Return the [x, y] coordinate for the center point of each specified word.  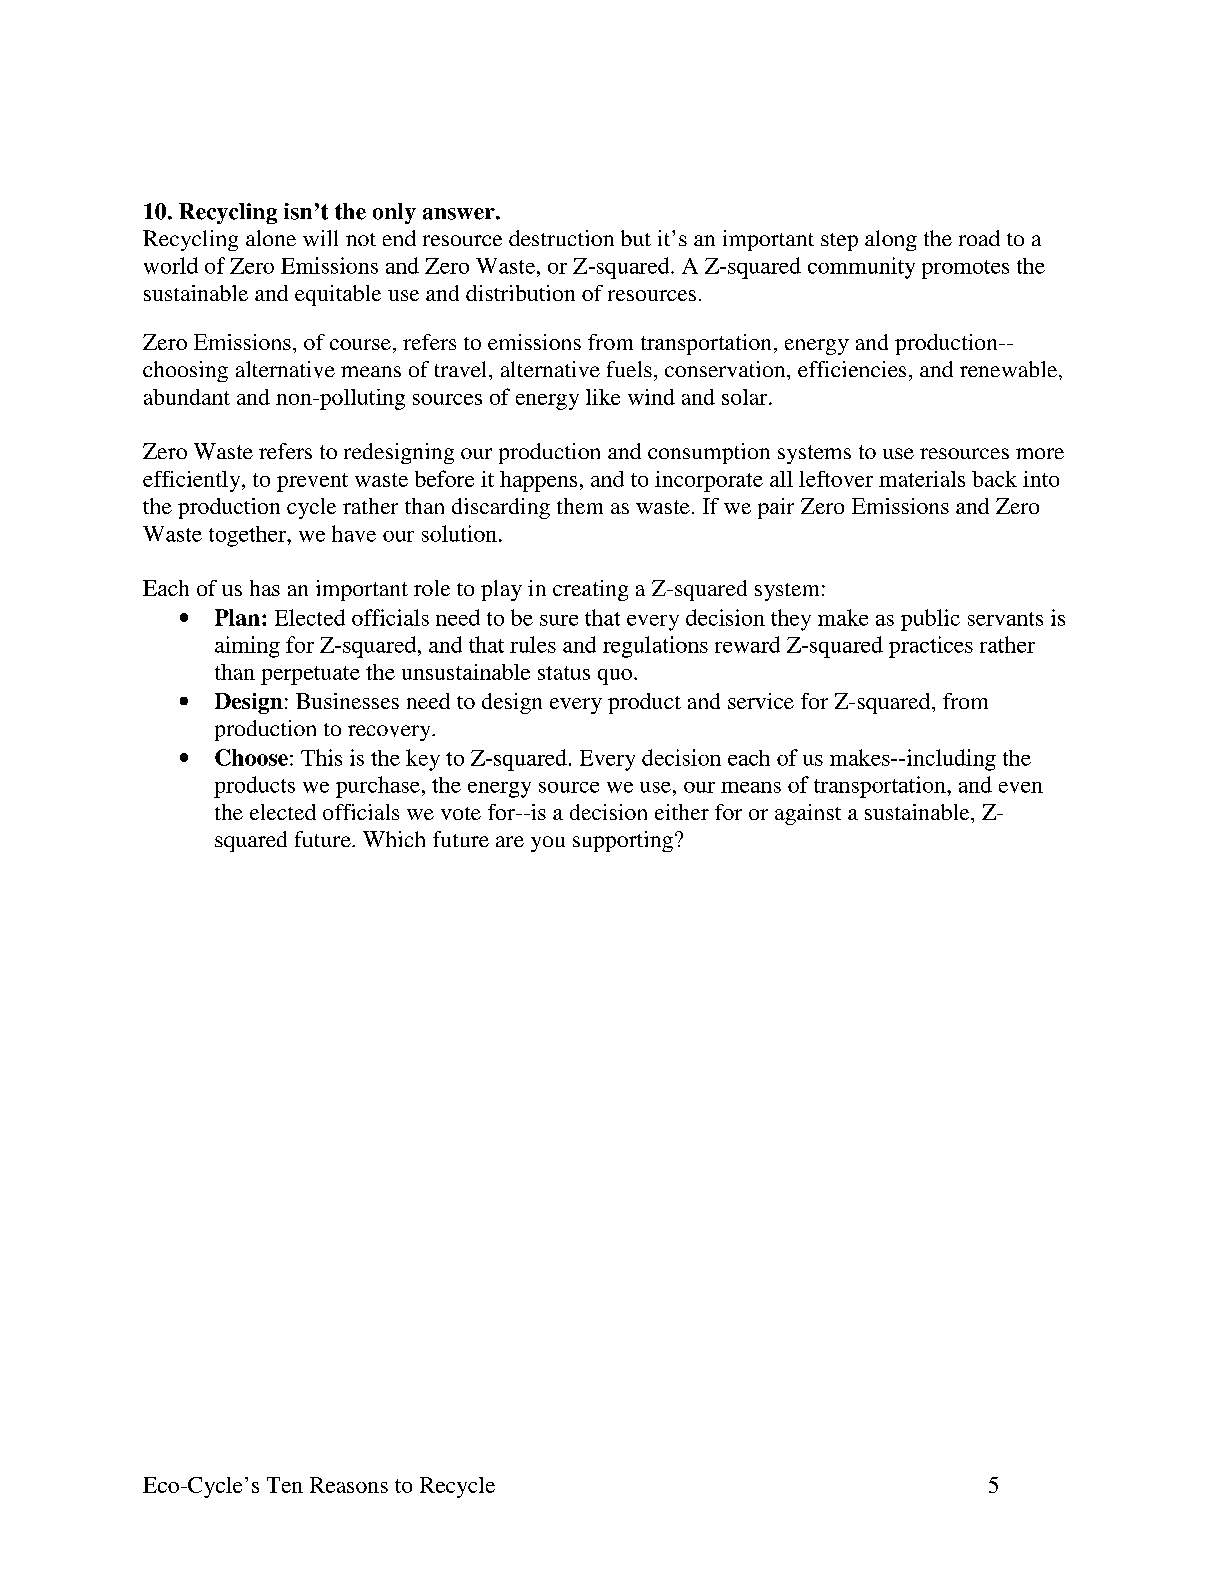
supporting [623, 841]
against [808, 814]
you [548, 844]
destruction [561, 238]
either [682, 812]
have [354, 533]
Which [394, 839]
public [930, 620]
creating [590, 590]
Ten [285, 1485]
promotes [965, 269]
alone [271, 238]
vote [461, 813]
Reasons [349, 1485]
